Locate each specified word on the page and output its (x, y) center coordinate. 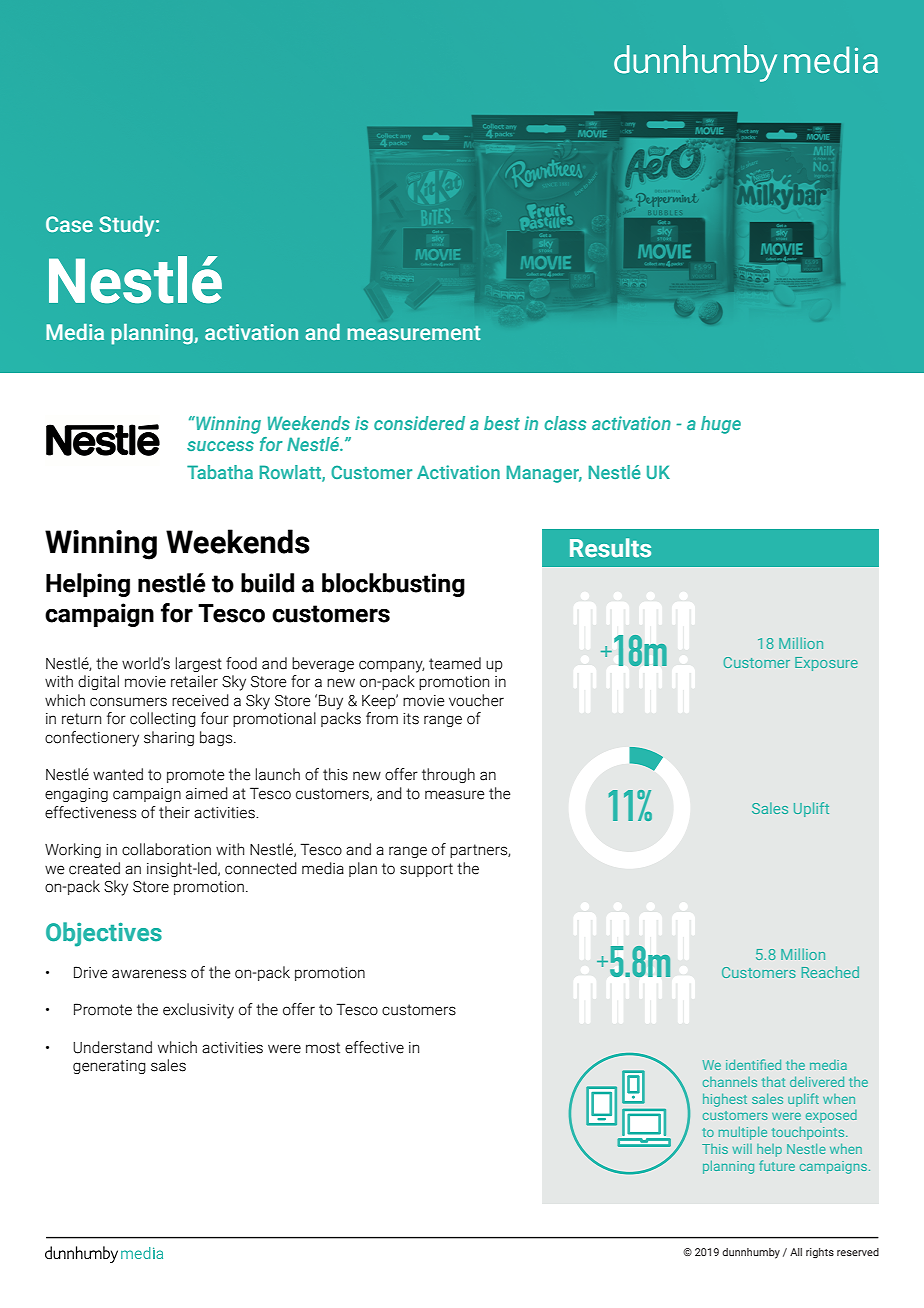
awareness (149, 974)
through (448, 775)
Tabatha (220, 472)
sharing (169, 738)
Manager (544, 474)
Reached (830, 972)
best (502, 423)
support (426, 870)
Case (69, 224)
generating (109, 1067)
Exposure (826, 664)
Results (610, 548)
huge (721, 425)
